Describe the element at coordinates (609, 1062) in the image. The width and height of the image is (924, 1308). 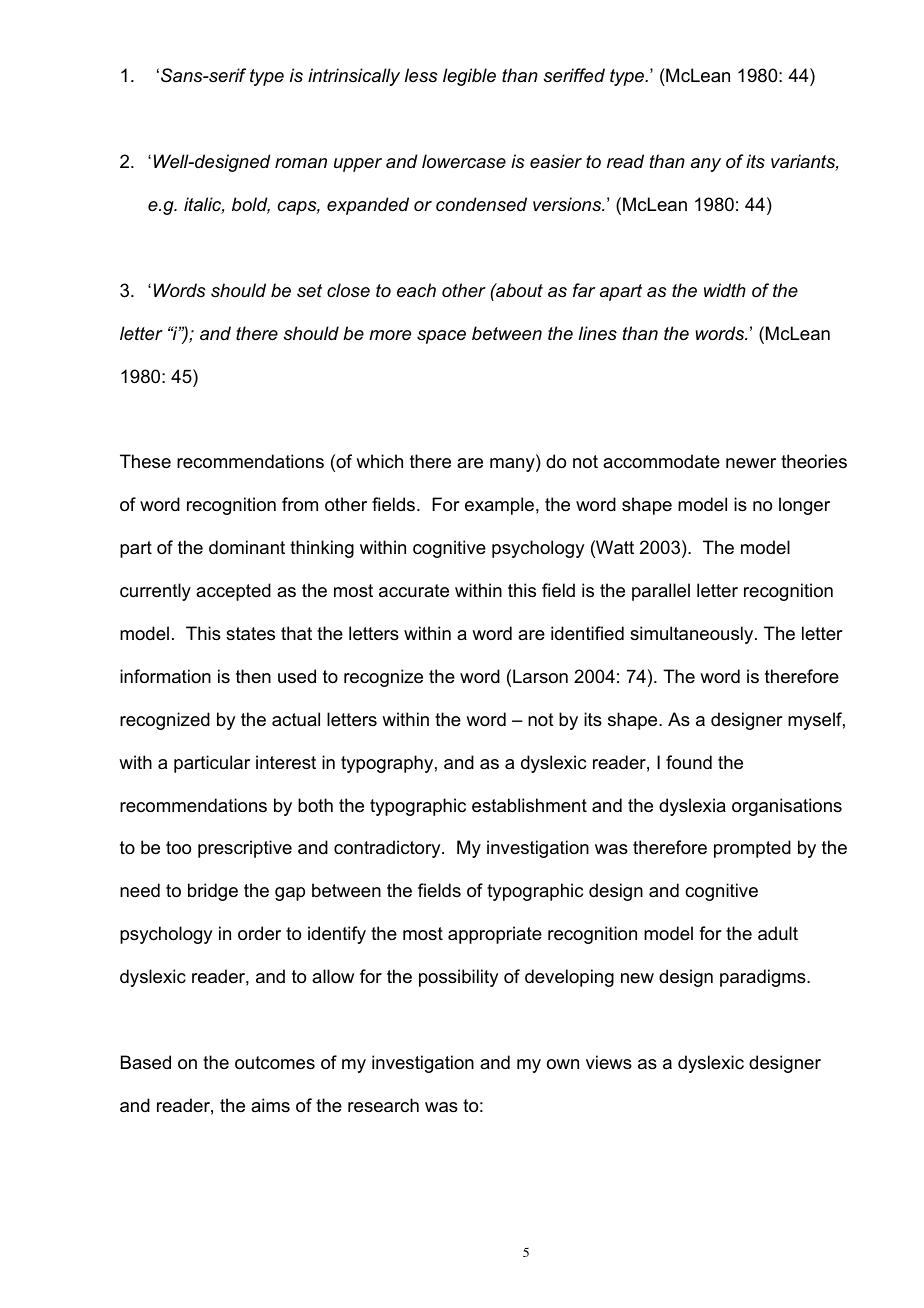
I see `views` at that location.
